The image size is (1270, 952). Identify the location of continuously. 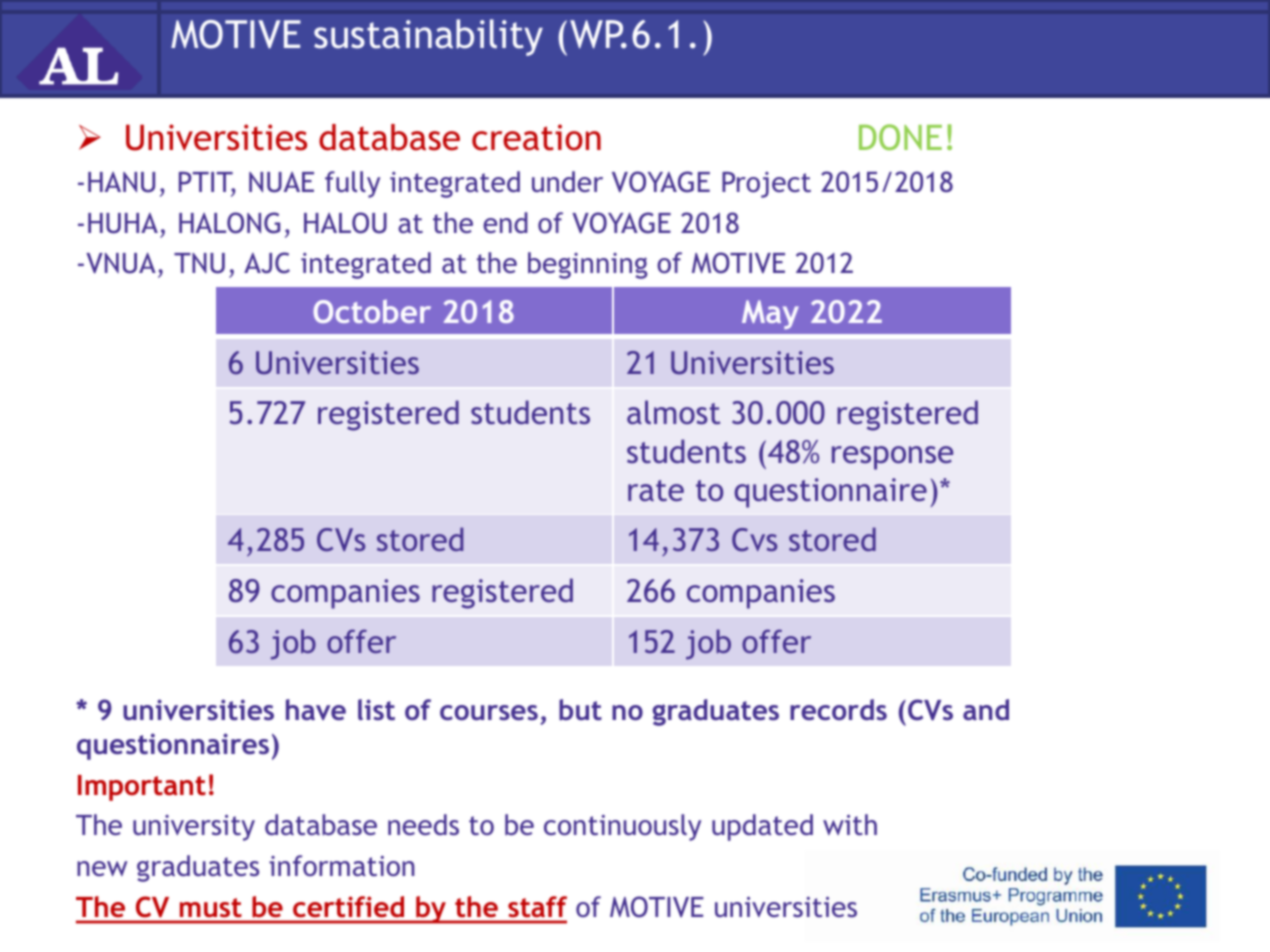
(622, 827).
